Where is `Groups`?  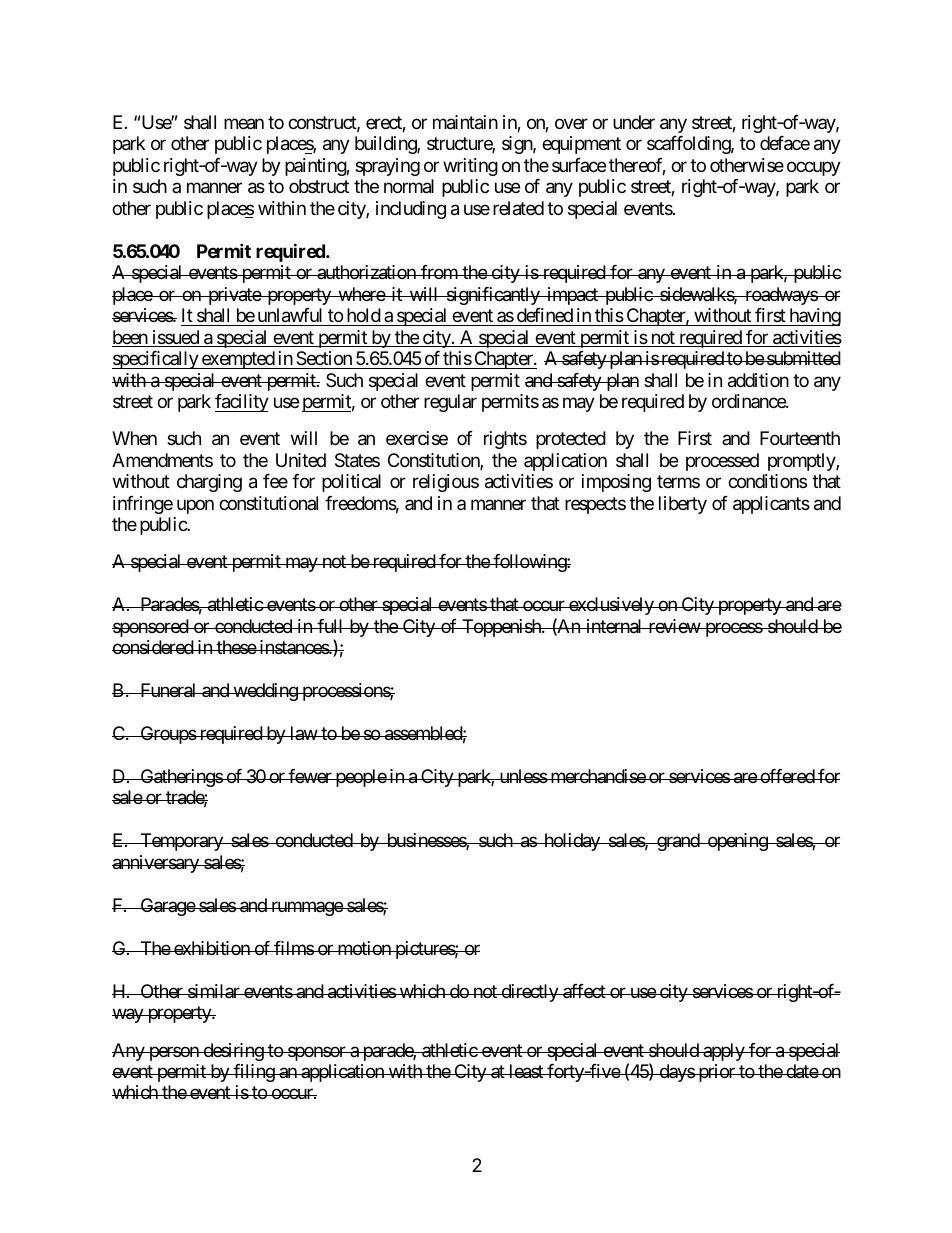
Groups is located at coordinates (167, 735).
